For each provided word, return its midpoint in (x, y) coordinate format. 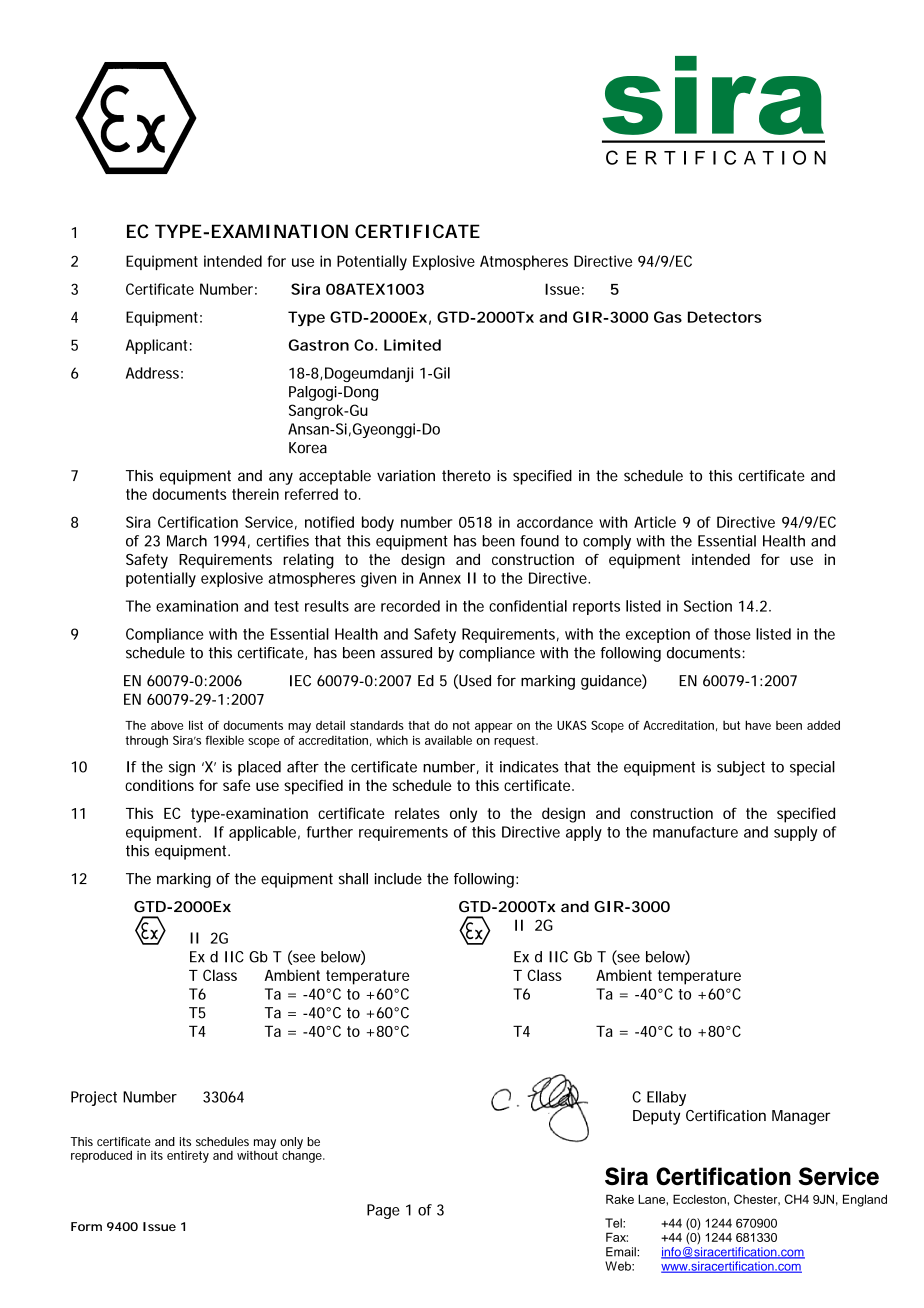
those (732, 634)
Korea (308, 448)
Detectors (725, 317)
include (398, 879)
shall (353, 879)
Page (383, 1211)
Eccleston (699, 1199)
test (286, 606)
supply (796, 833)
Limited (412, 345)
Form (86, 1226)
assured (406, 653)
